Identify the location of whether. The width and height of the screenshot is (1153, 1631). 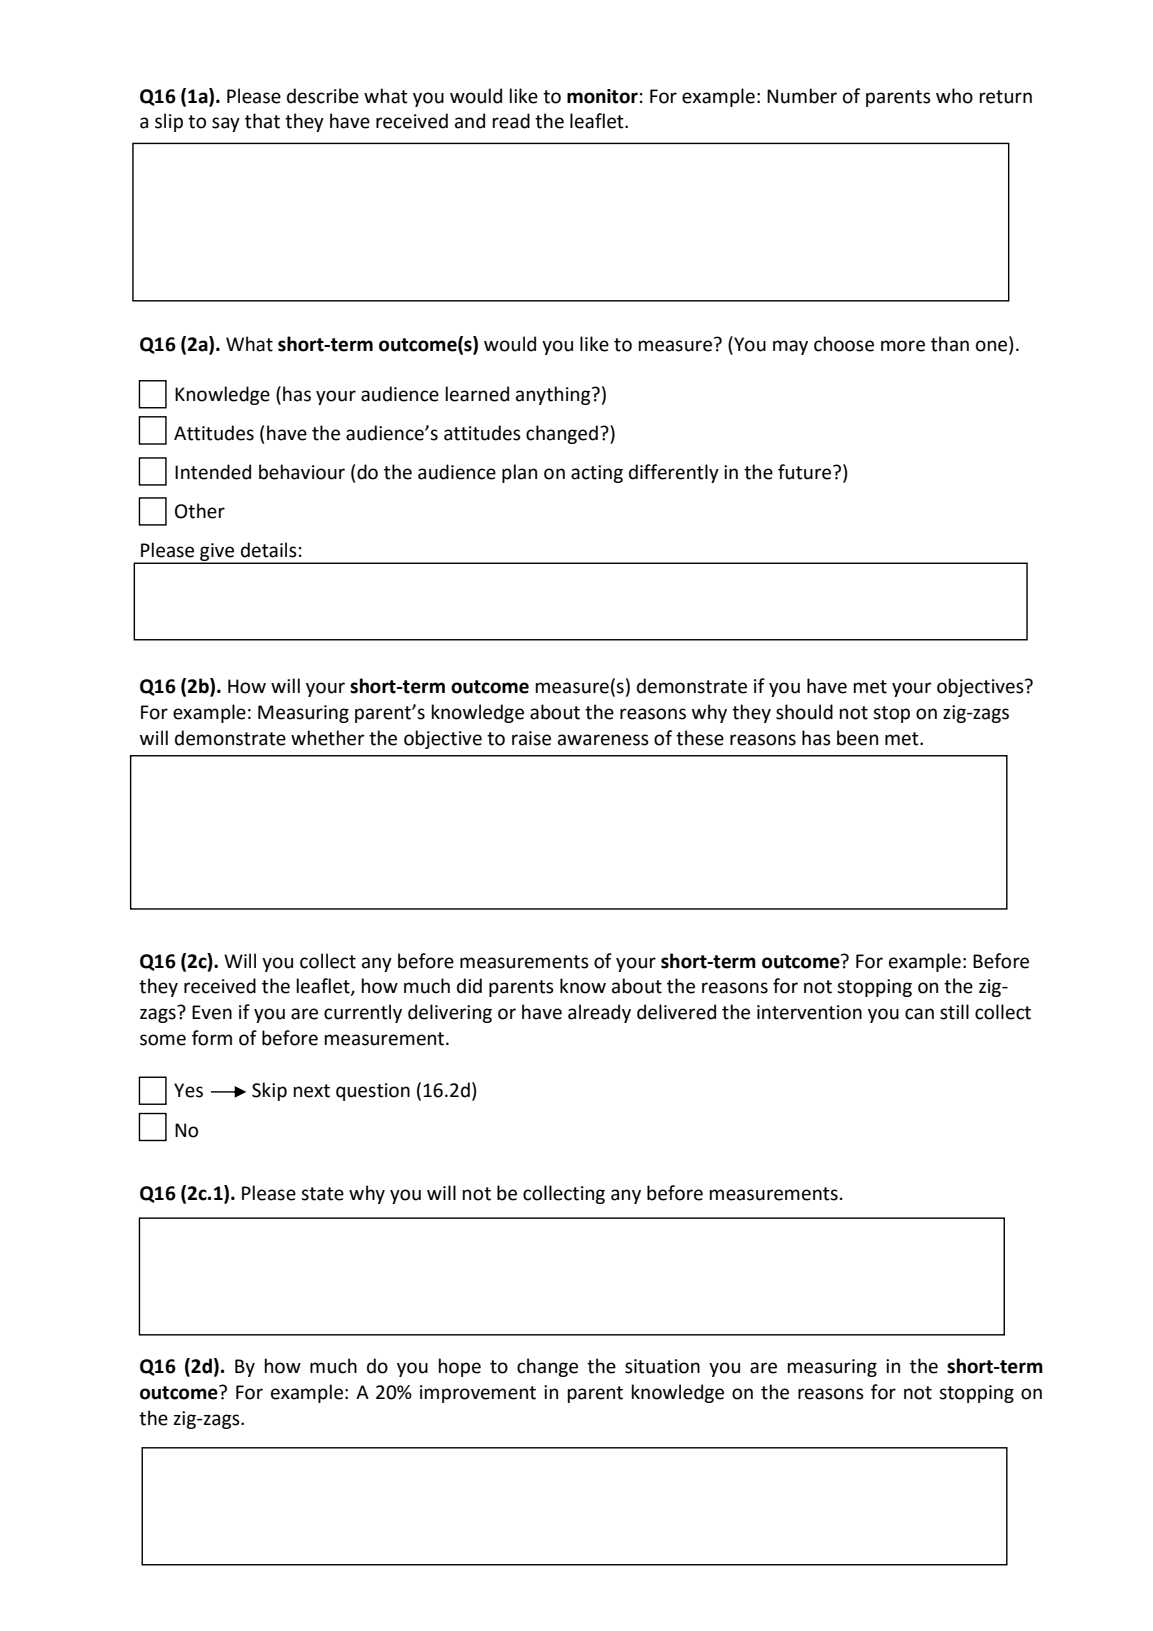
(328, 738).
